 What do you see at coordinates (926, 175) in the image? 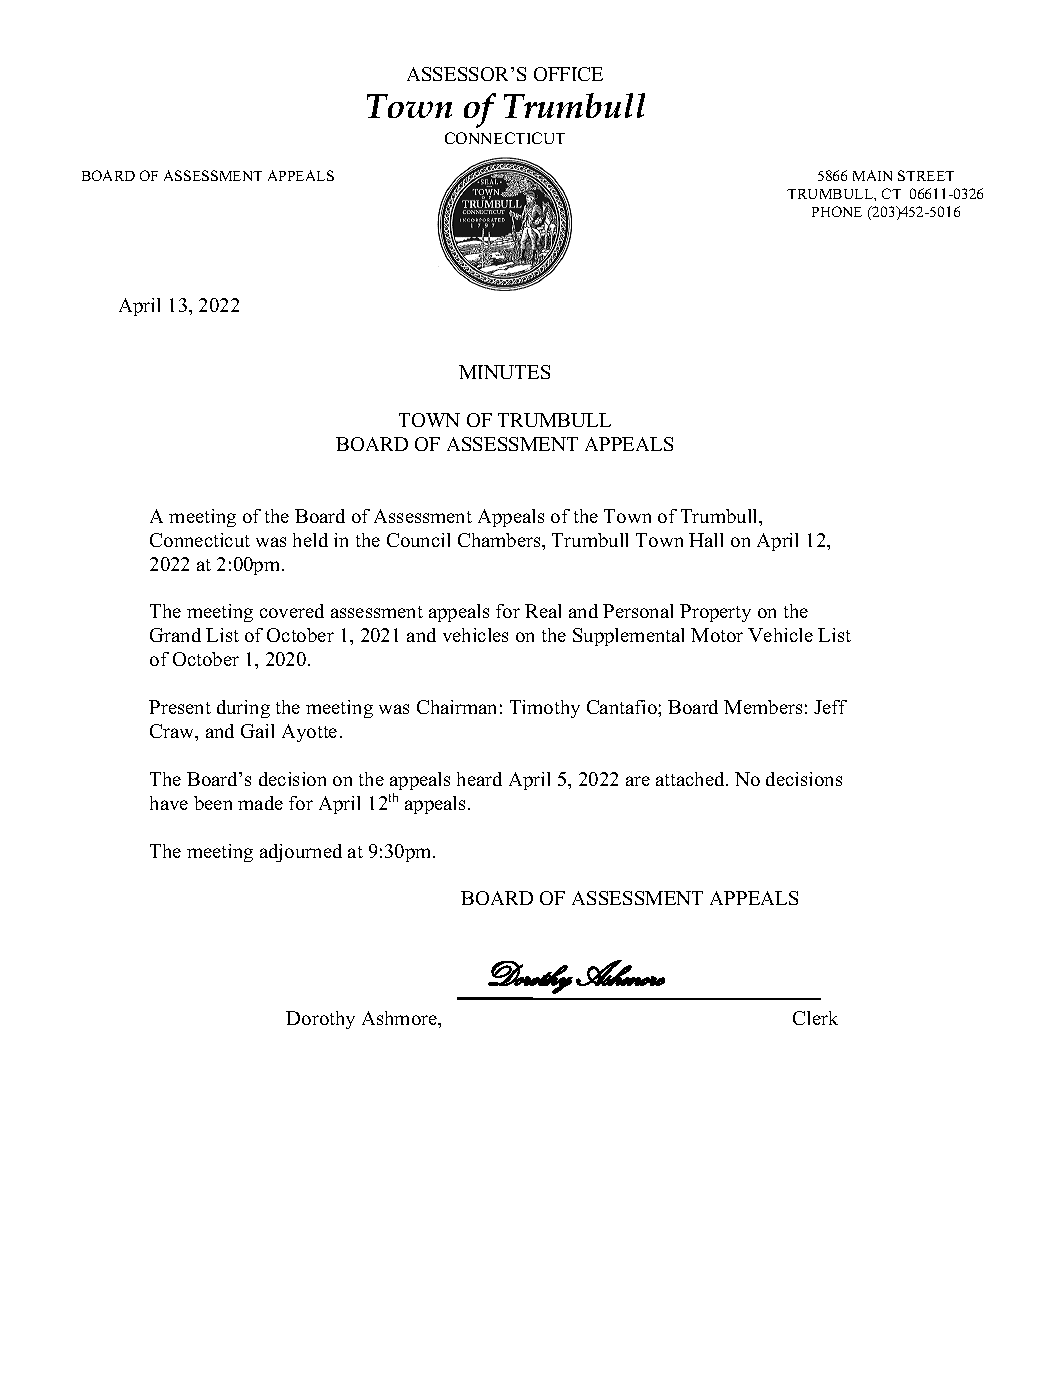
I see `STREET` at bounding box center [926, 175].
